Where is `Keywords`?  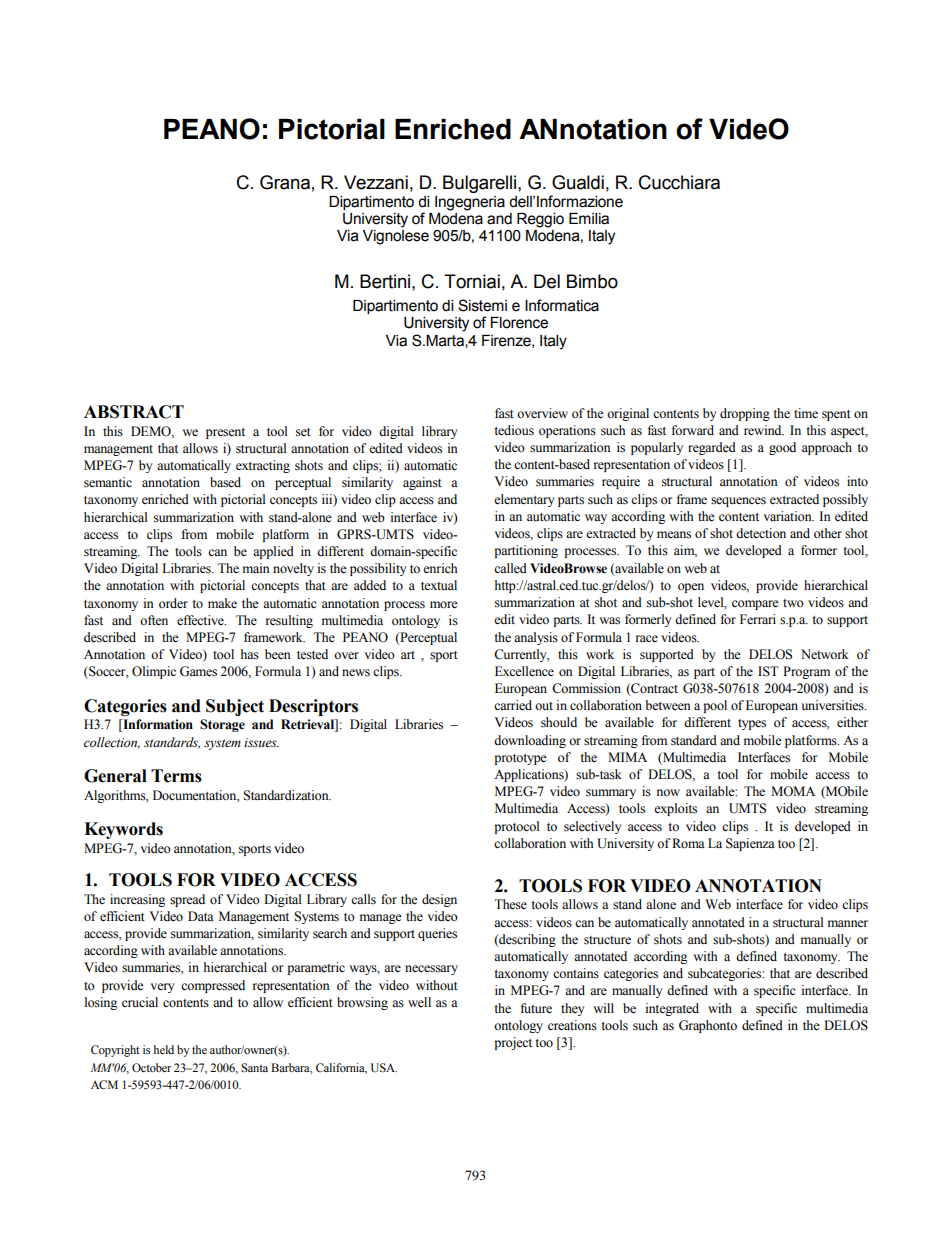
Keywords is located at coordinates (123, 830).
